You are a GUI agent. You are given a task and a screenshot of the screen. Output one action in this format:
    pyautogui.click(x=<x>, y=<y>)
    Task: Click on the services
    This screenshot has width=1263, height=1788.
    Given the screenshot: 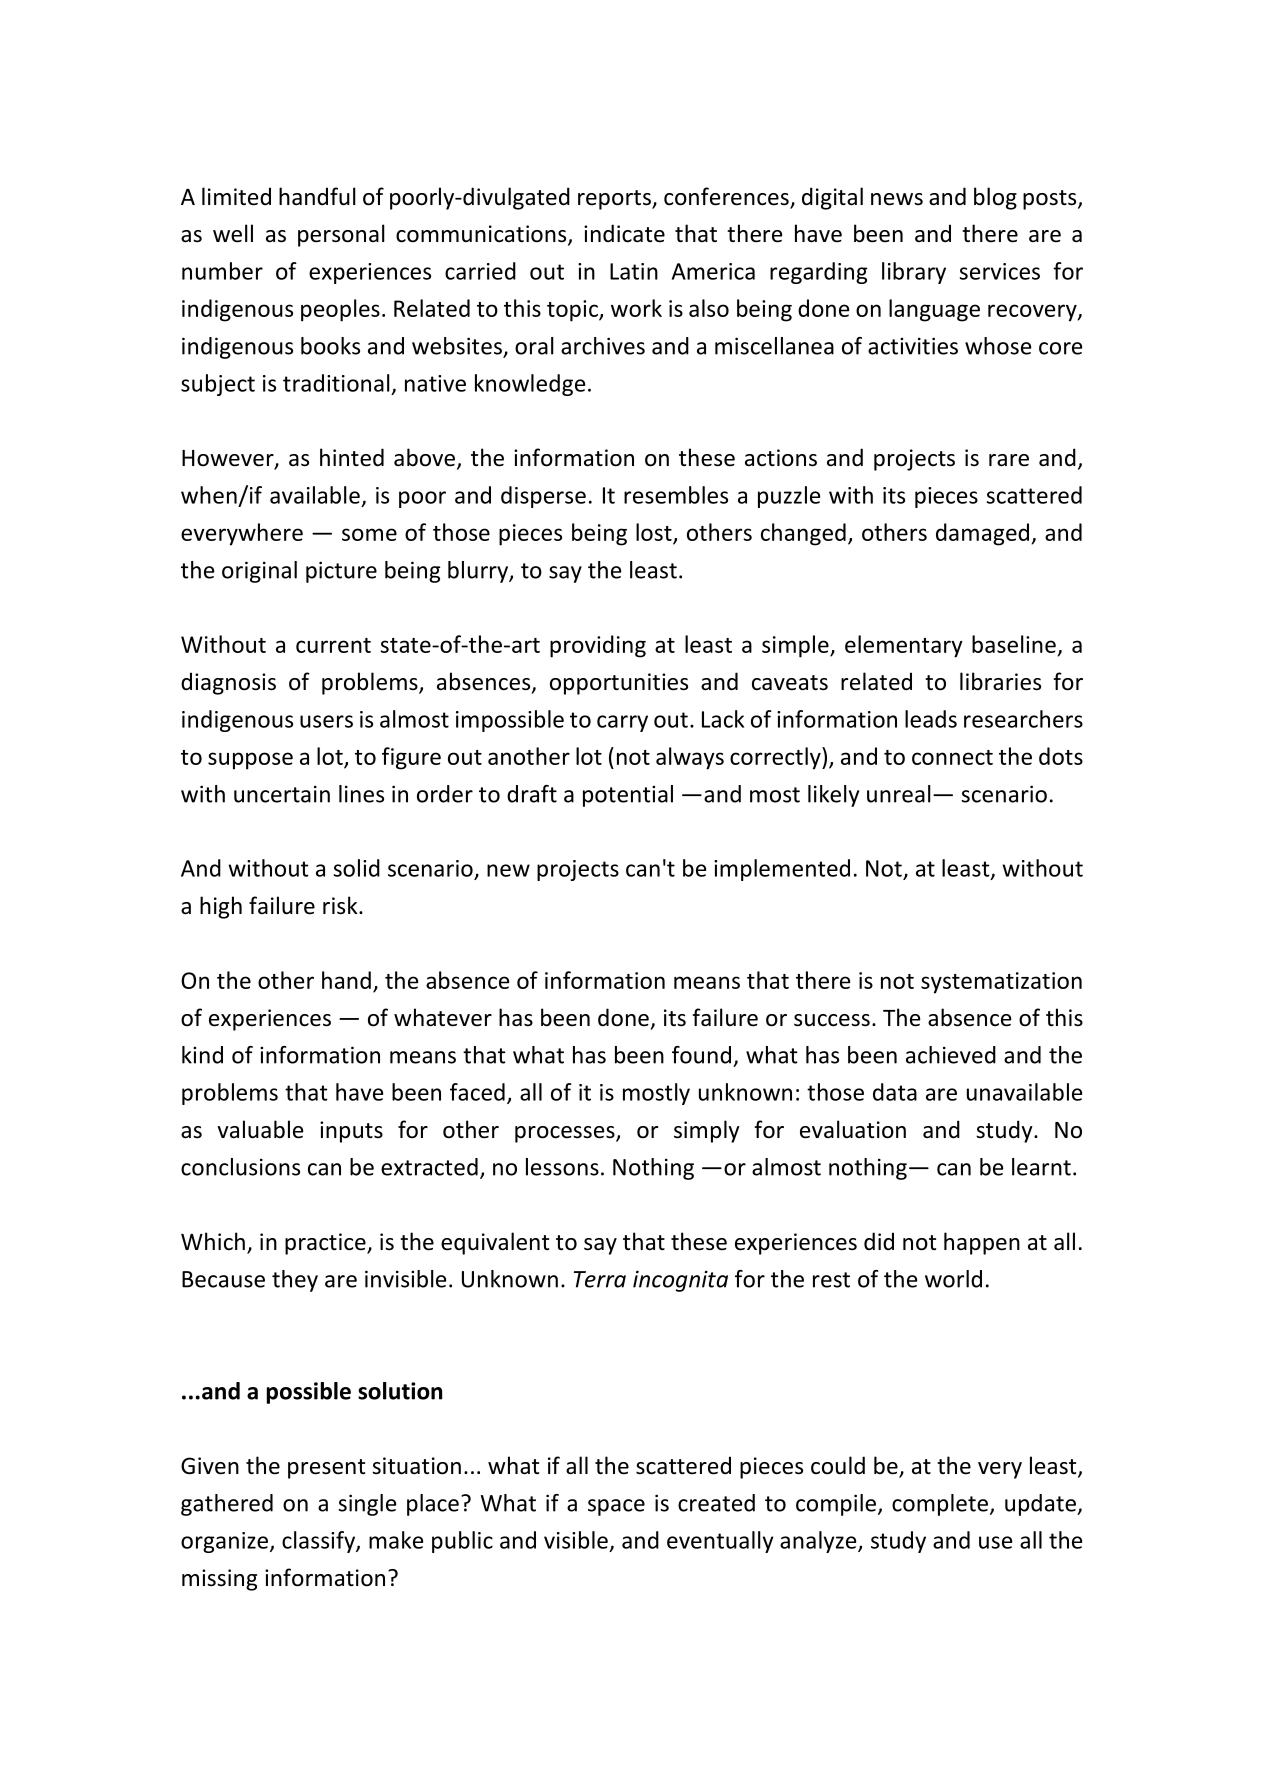 What is the action you would take?
    pyautogui.click(x=1000, y=271)
